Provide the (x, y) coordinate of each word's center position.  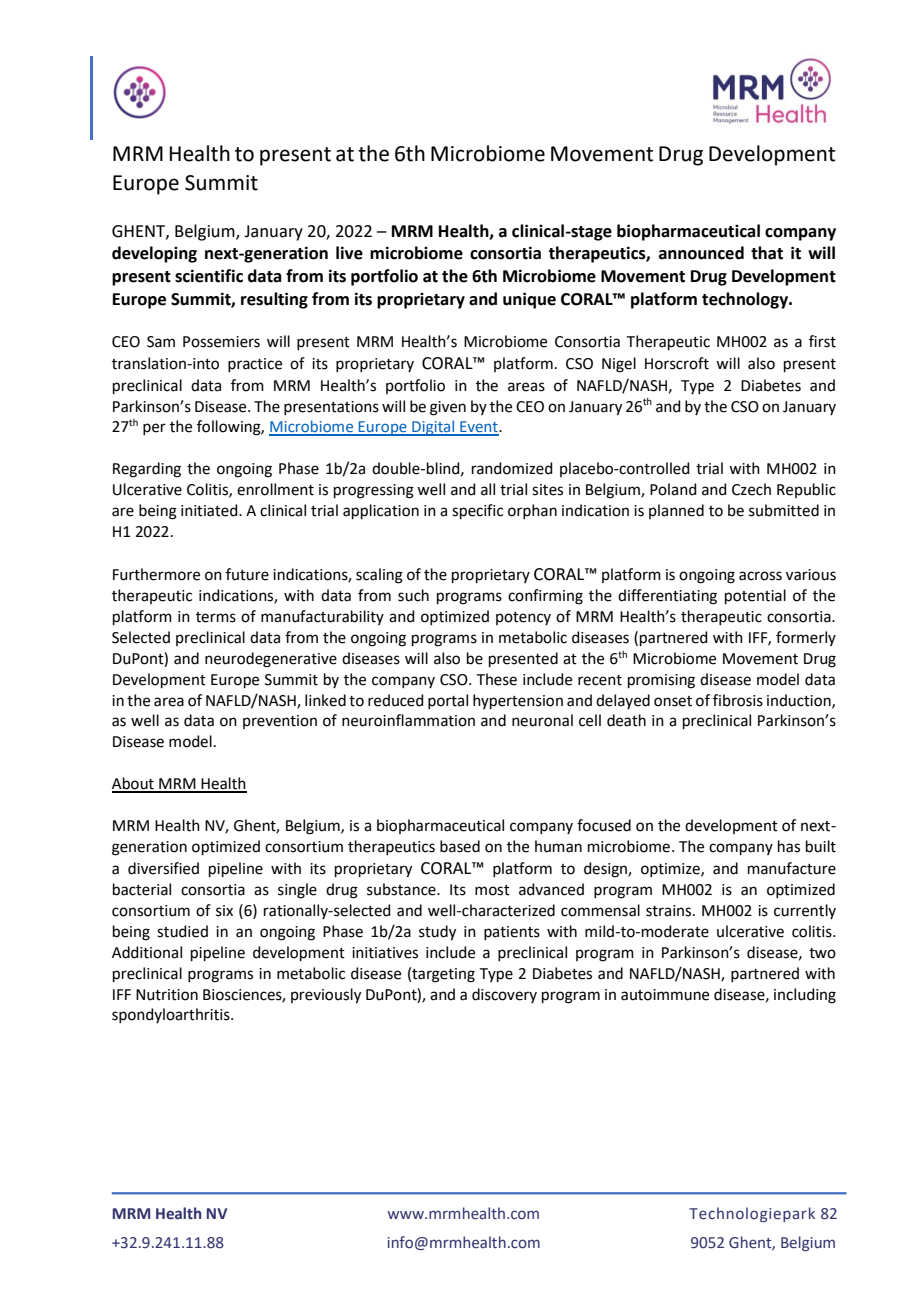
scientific (209, 276)
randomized (512, 468)
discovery (504, 995)
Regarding (147, 470)
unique (529, 300)
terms (216, 617)
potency (523, 618)
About (134, 784)
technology (746, 300)
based (460, 846)
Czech (751, 489)
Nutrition (167, 995)
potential (755, 596)
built (821, 846)
